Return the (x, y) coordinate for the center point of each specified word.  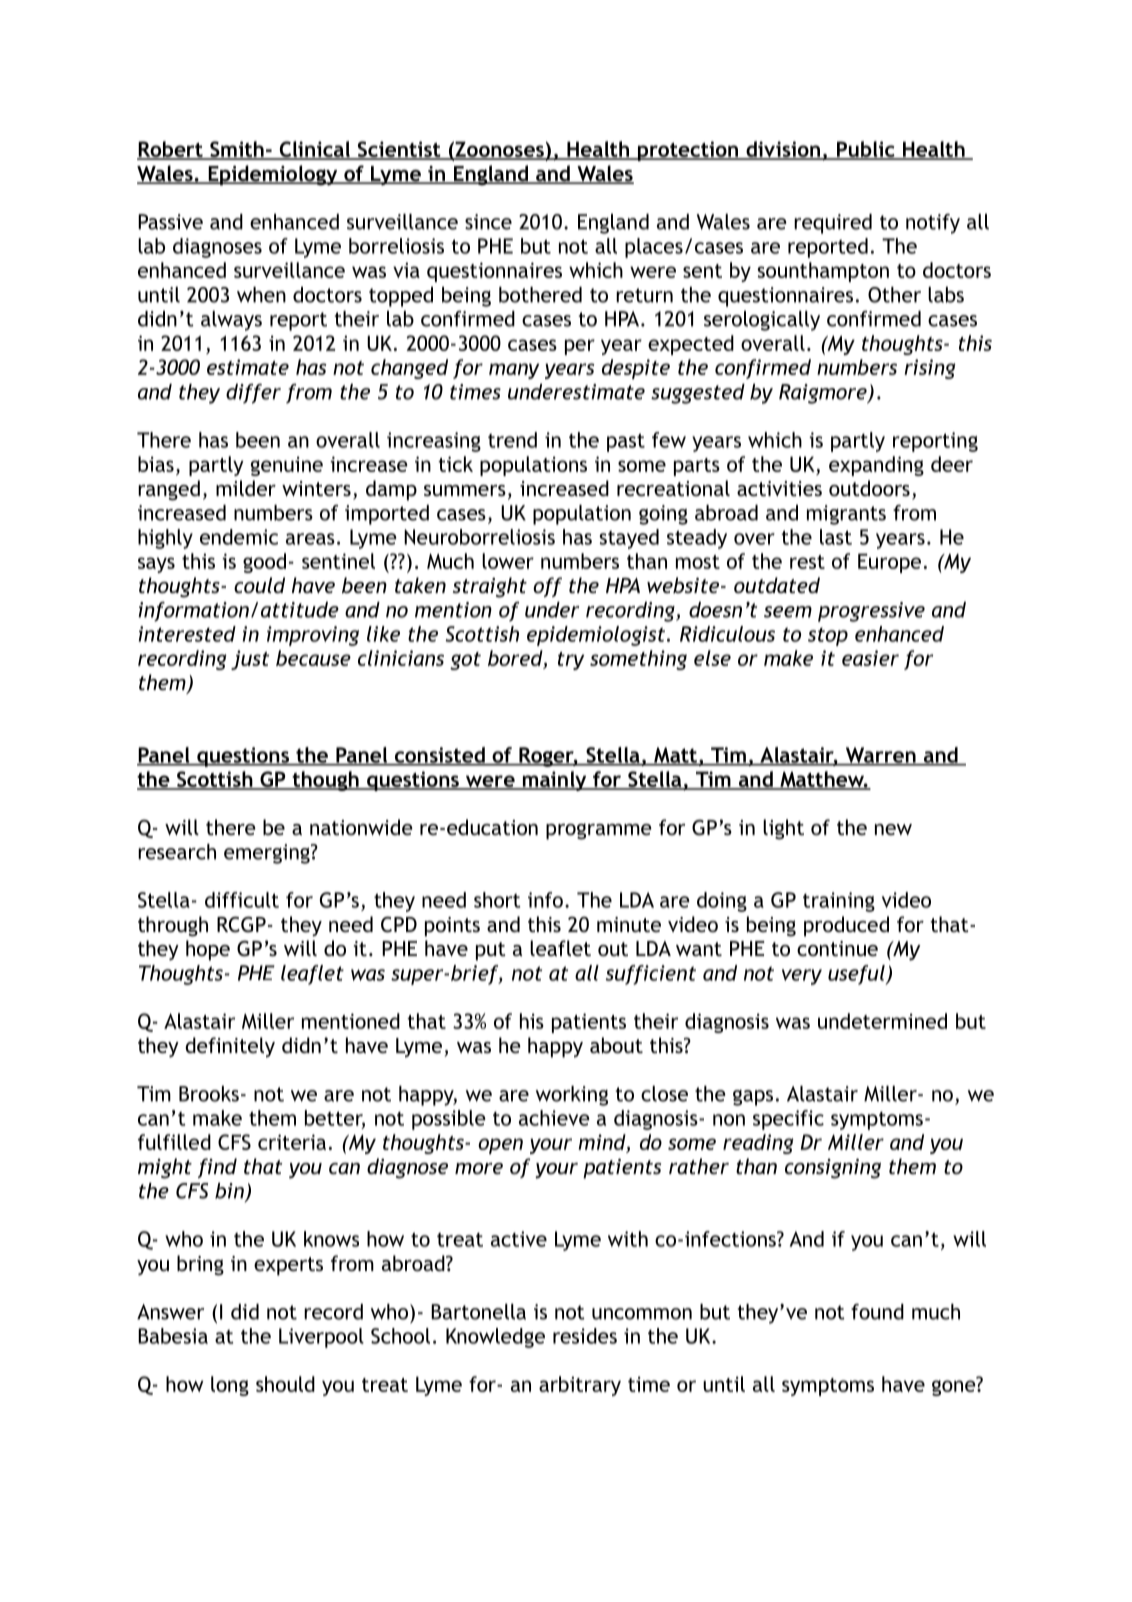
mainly (554, 781)
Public (865, 150)
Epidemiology (273, 175)
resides (585, 1336)
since (488, 222)
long (230, 1386)
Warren (880, 756)
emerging (268, 854)
